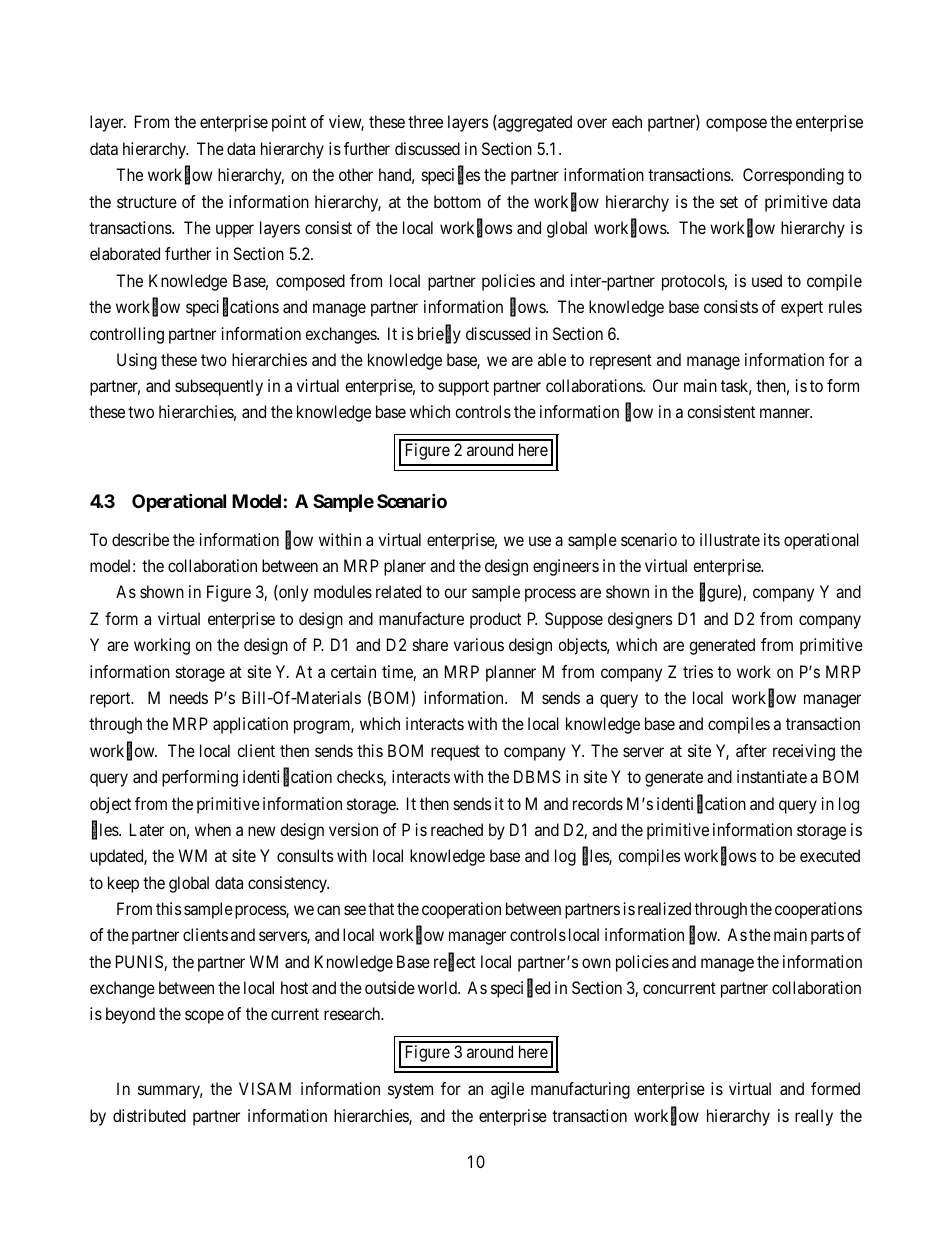 The width and height of the document is (952, 1233). Describe the element at coordinates (537, 776) in the document. I see `DBMS` at that location.
